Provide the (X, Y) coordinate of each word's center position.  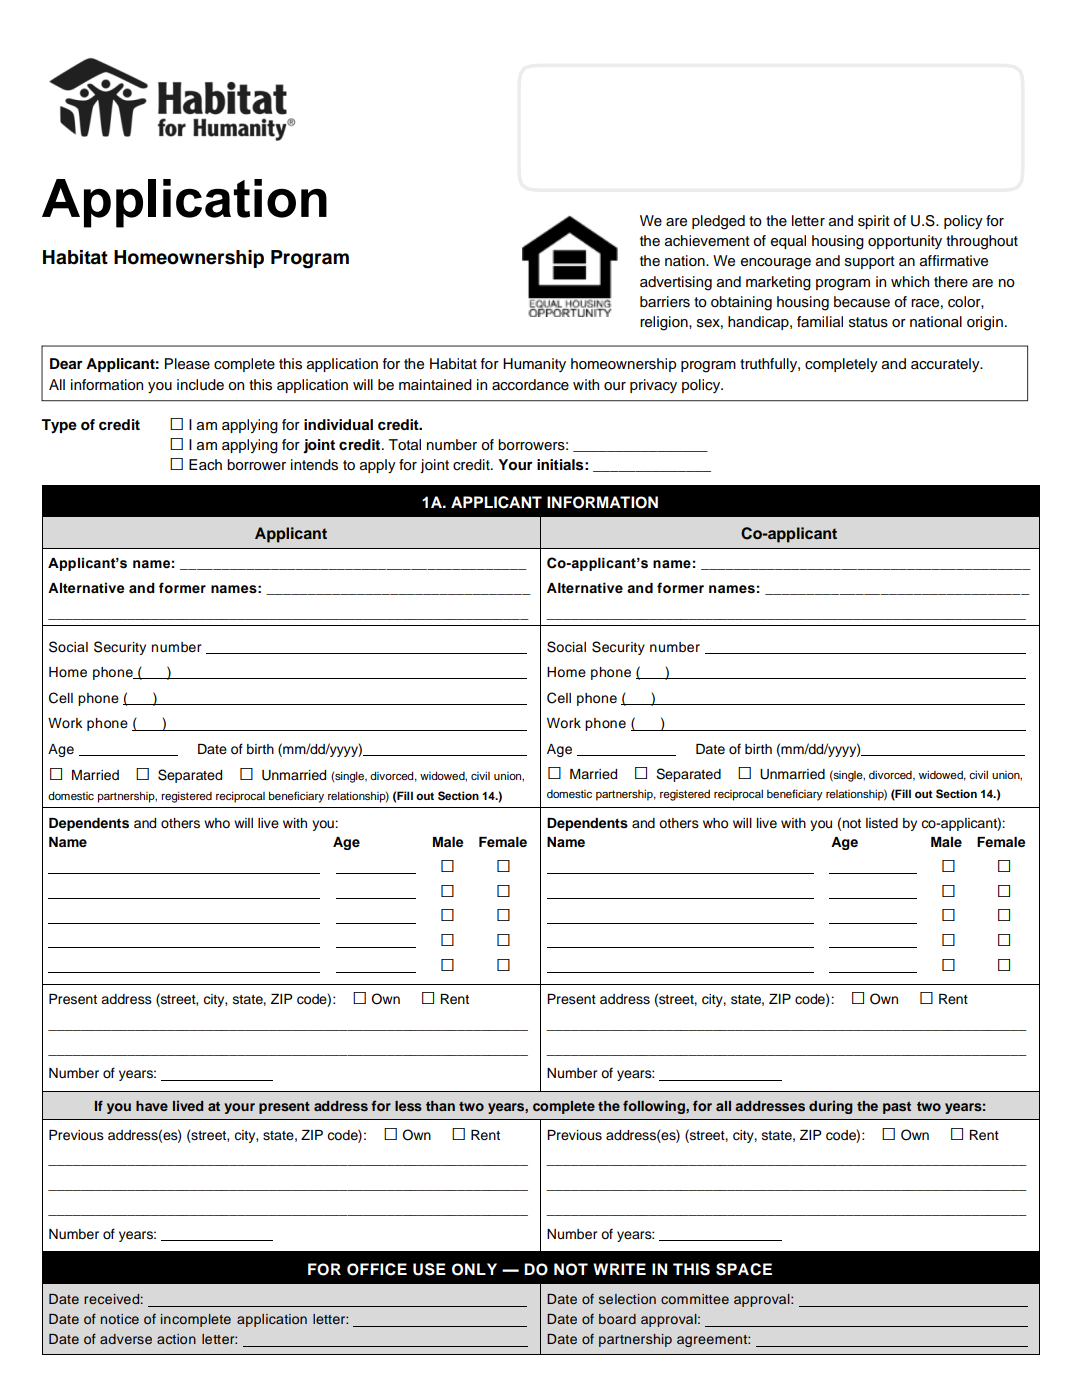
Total (405, 445)
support (870, 262)
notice (120, 1319)
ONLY (474, 1269)
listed (882, 823)
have (152, 1106)
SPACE (744, 1269)
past (897, 1108)
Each (205, 464)
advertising (676, 283)
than (440, 1106)
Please (187, 364)
